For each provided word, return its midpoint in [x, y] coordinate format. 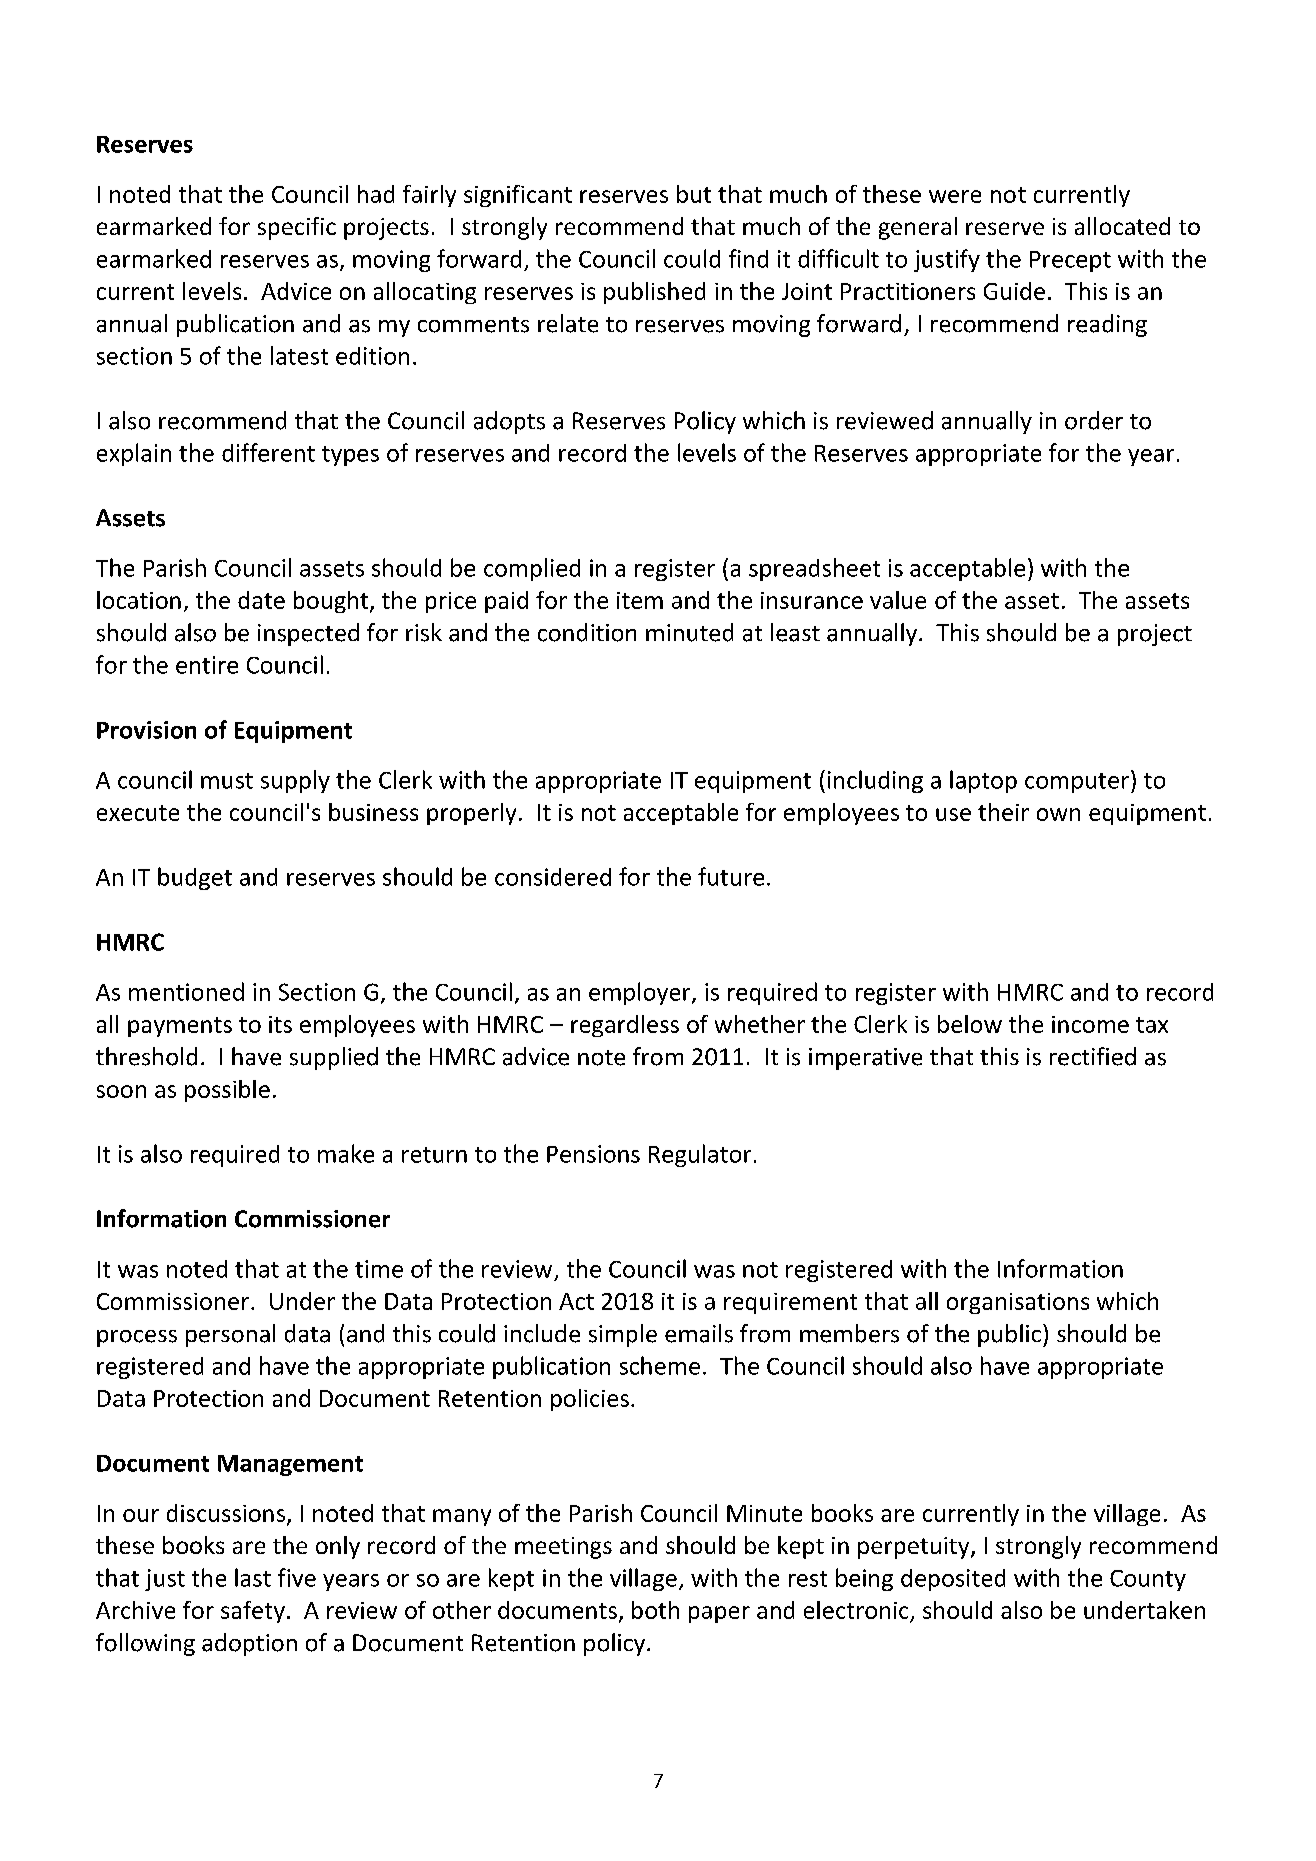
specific [297, 228]
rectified [1093, 1056]
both [655, 1610]
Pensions [593, 1154]
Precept [1070, 261]
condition [587, 632]
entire [207, 665]
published [654, 293]
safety [253, 1612]
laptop [983, 781]
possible [227, 1091]
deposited [953, 1580]
